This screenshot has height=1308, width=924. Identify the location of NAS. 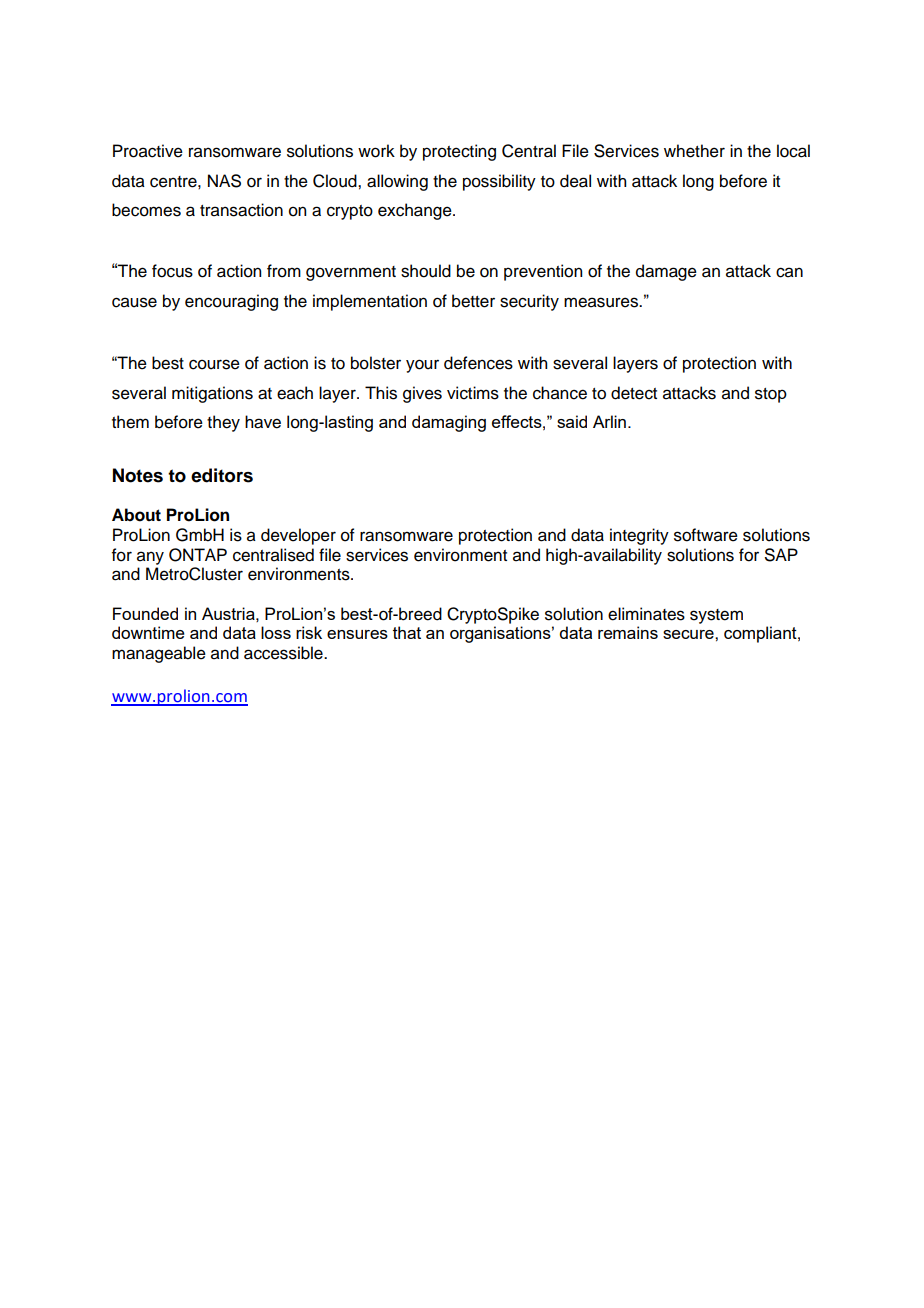
(224, 181).
